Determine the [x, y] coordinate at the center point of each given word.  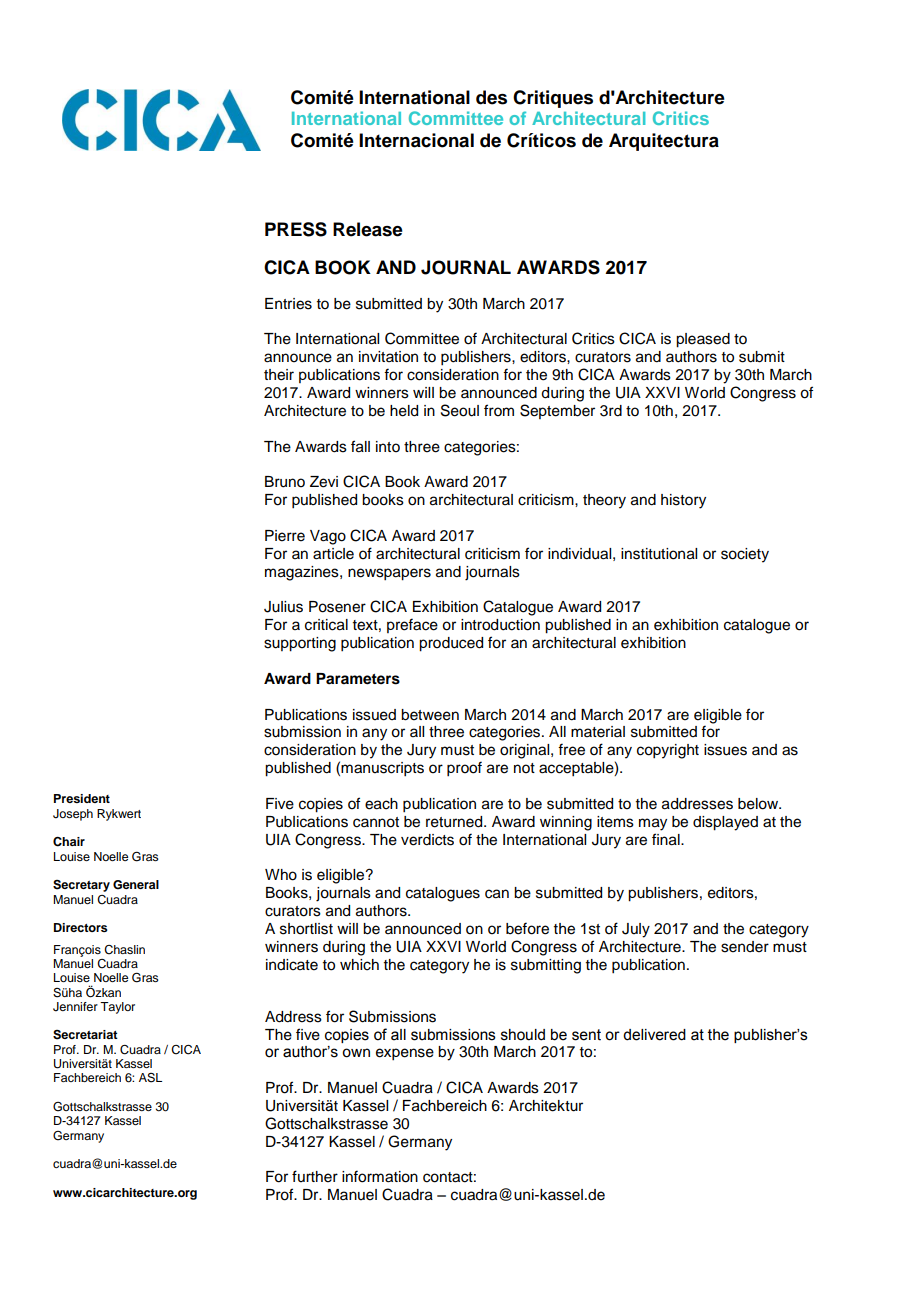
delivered [654, 1035]
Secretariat [85, 1035]
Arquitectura [664, 142]
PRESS [296, 229]
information [380, 1176]
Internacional [416, 140]
